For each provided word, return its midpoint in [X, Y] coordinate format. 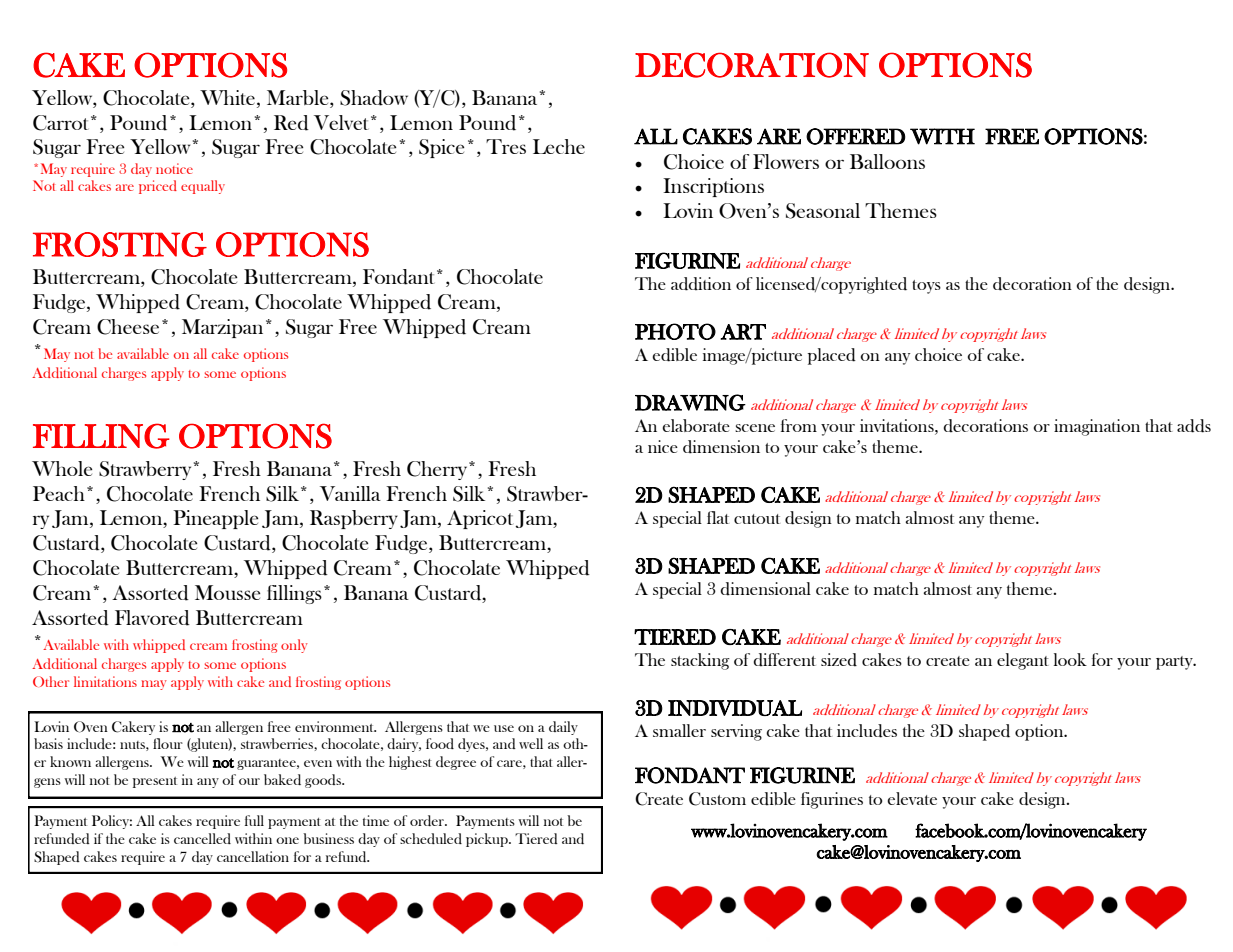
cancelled [202, 838]
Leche [559, 146]
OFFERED [856, 136]
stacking [700, 661]
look [1070, 659]
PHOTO [675, 331]
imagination [1097, 427]
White [227, 97]
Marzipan [222, 328]
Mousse [227, 592]
